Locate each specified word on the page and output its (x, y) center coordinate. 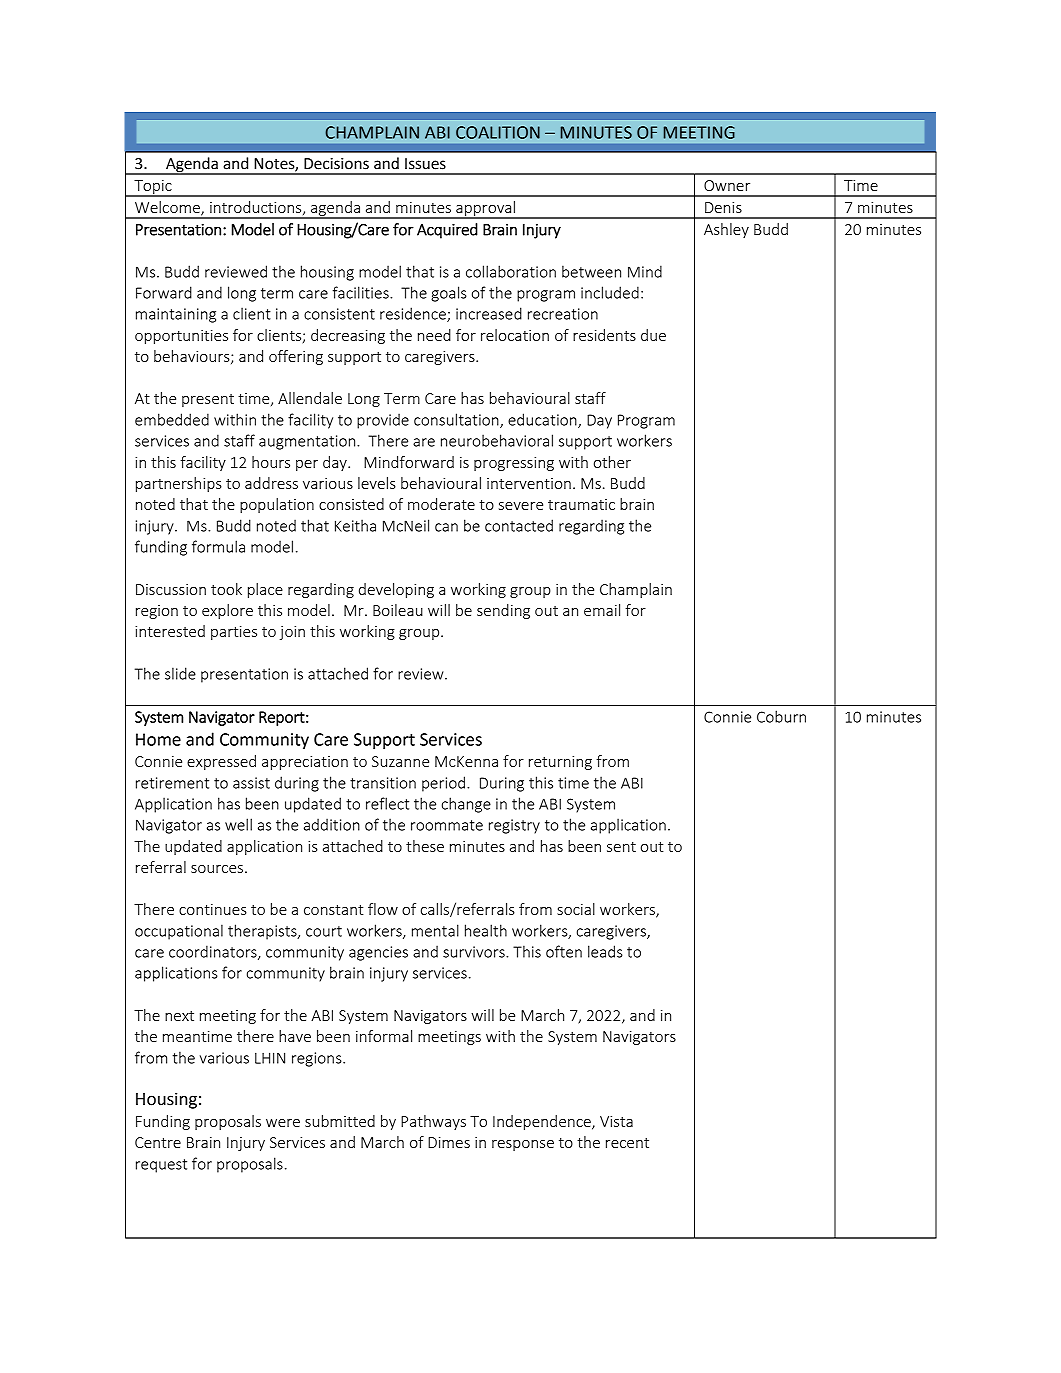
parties (234, 633)
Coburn (781, 716)
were (283, 1123)
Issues (425, 164)
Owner (727, 185)
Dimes (449, 1142)
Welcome (168, 208)
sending (503, 611)
